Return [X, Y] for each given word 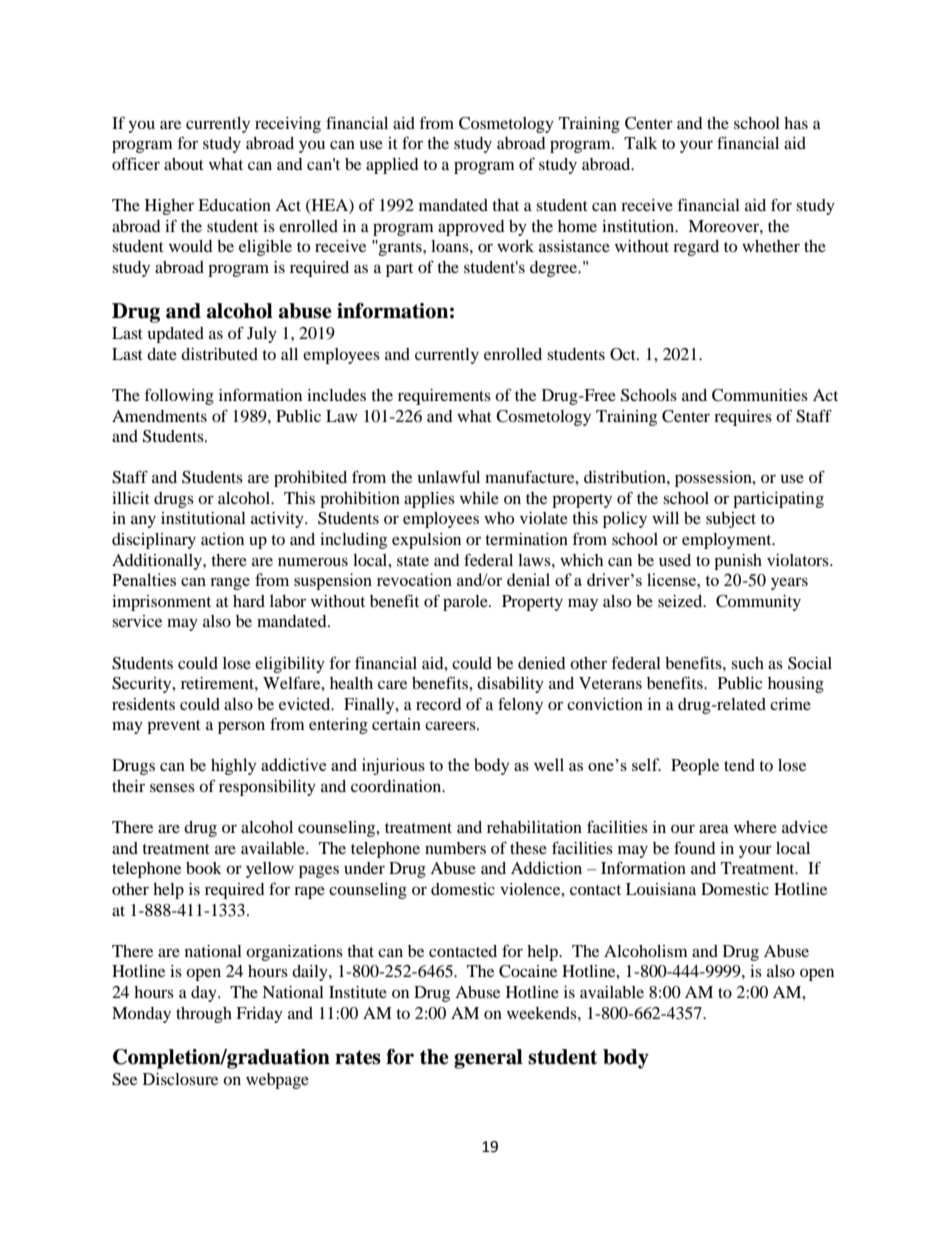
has [796, 123]
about [184, 164]
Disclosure [180, 1079]
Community [758, 603]
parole [466, 603]
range [230, 584]
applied [392, 166]
